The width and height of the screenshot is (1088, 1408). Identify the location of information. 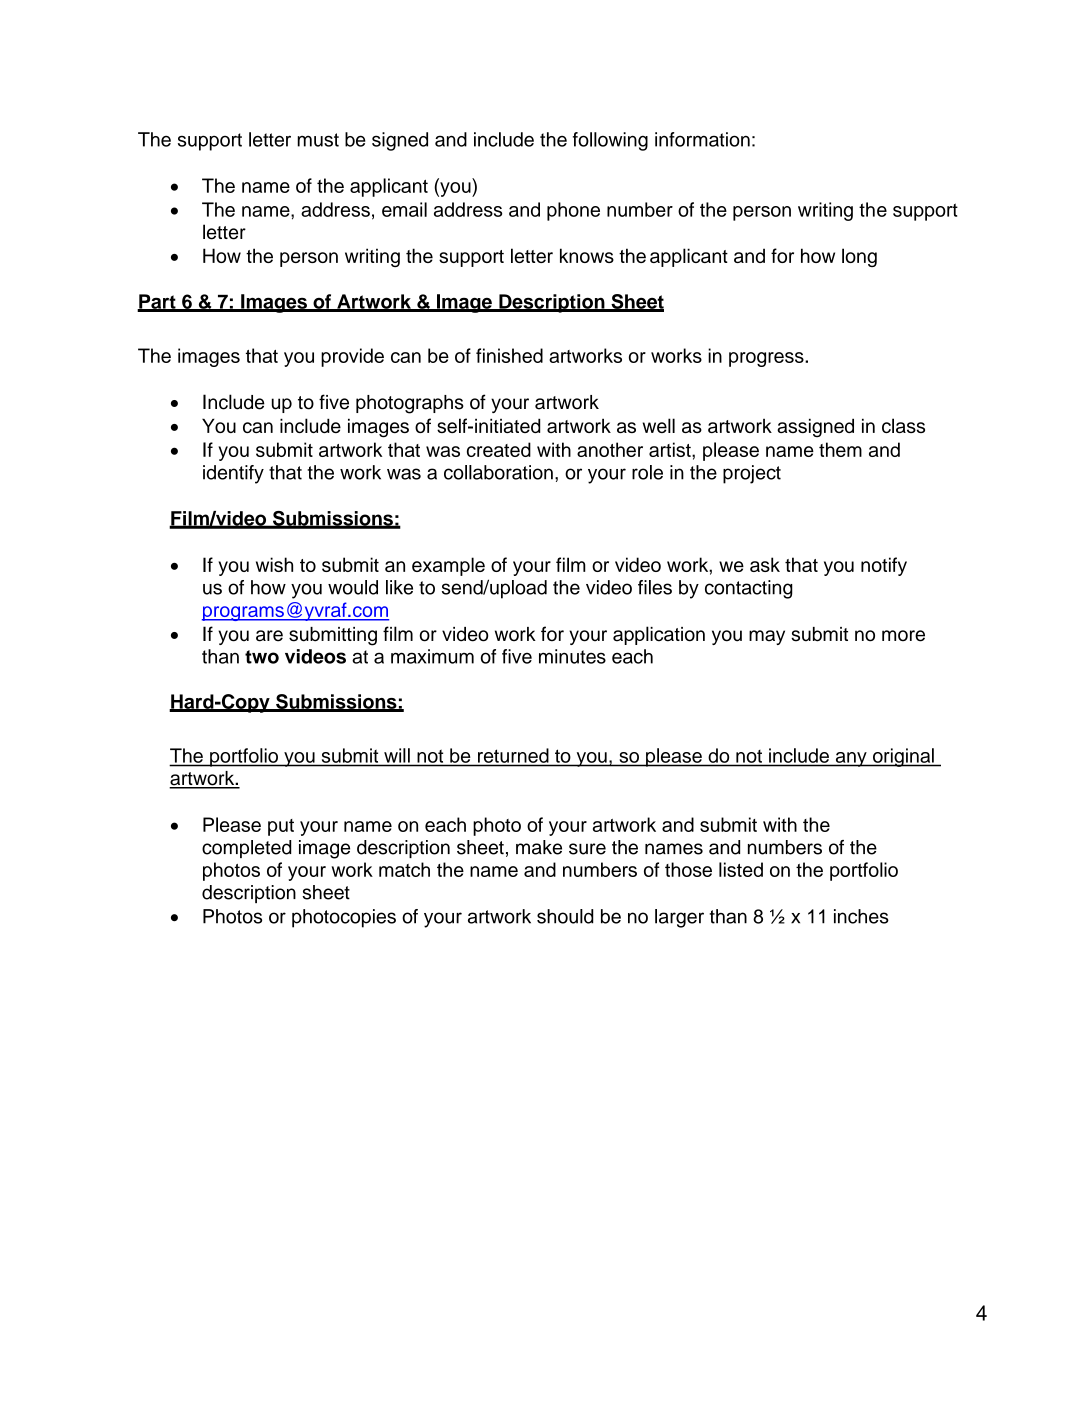
(702, 139).
